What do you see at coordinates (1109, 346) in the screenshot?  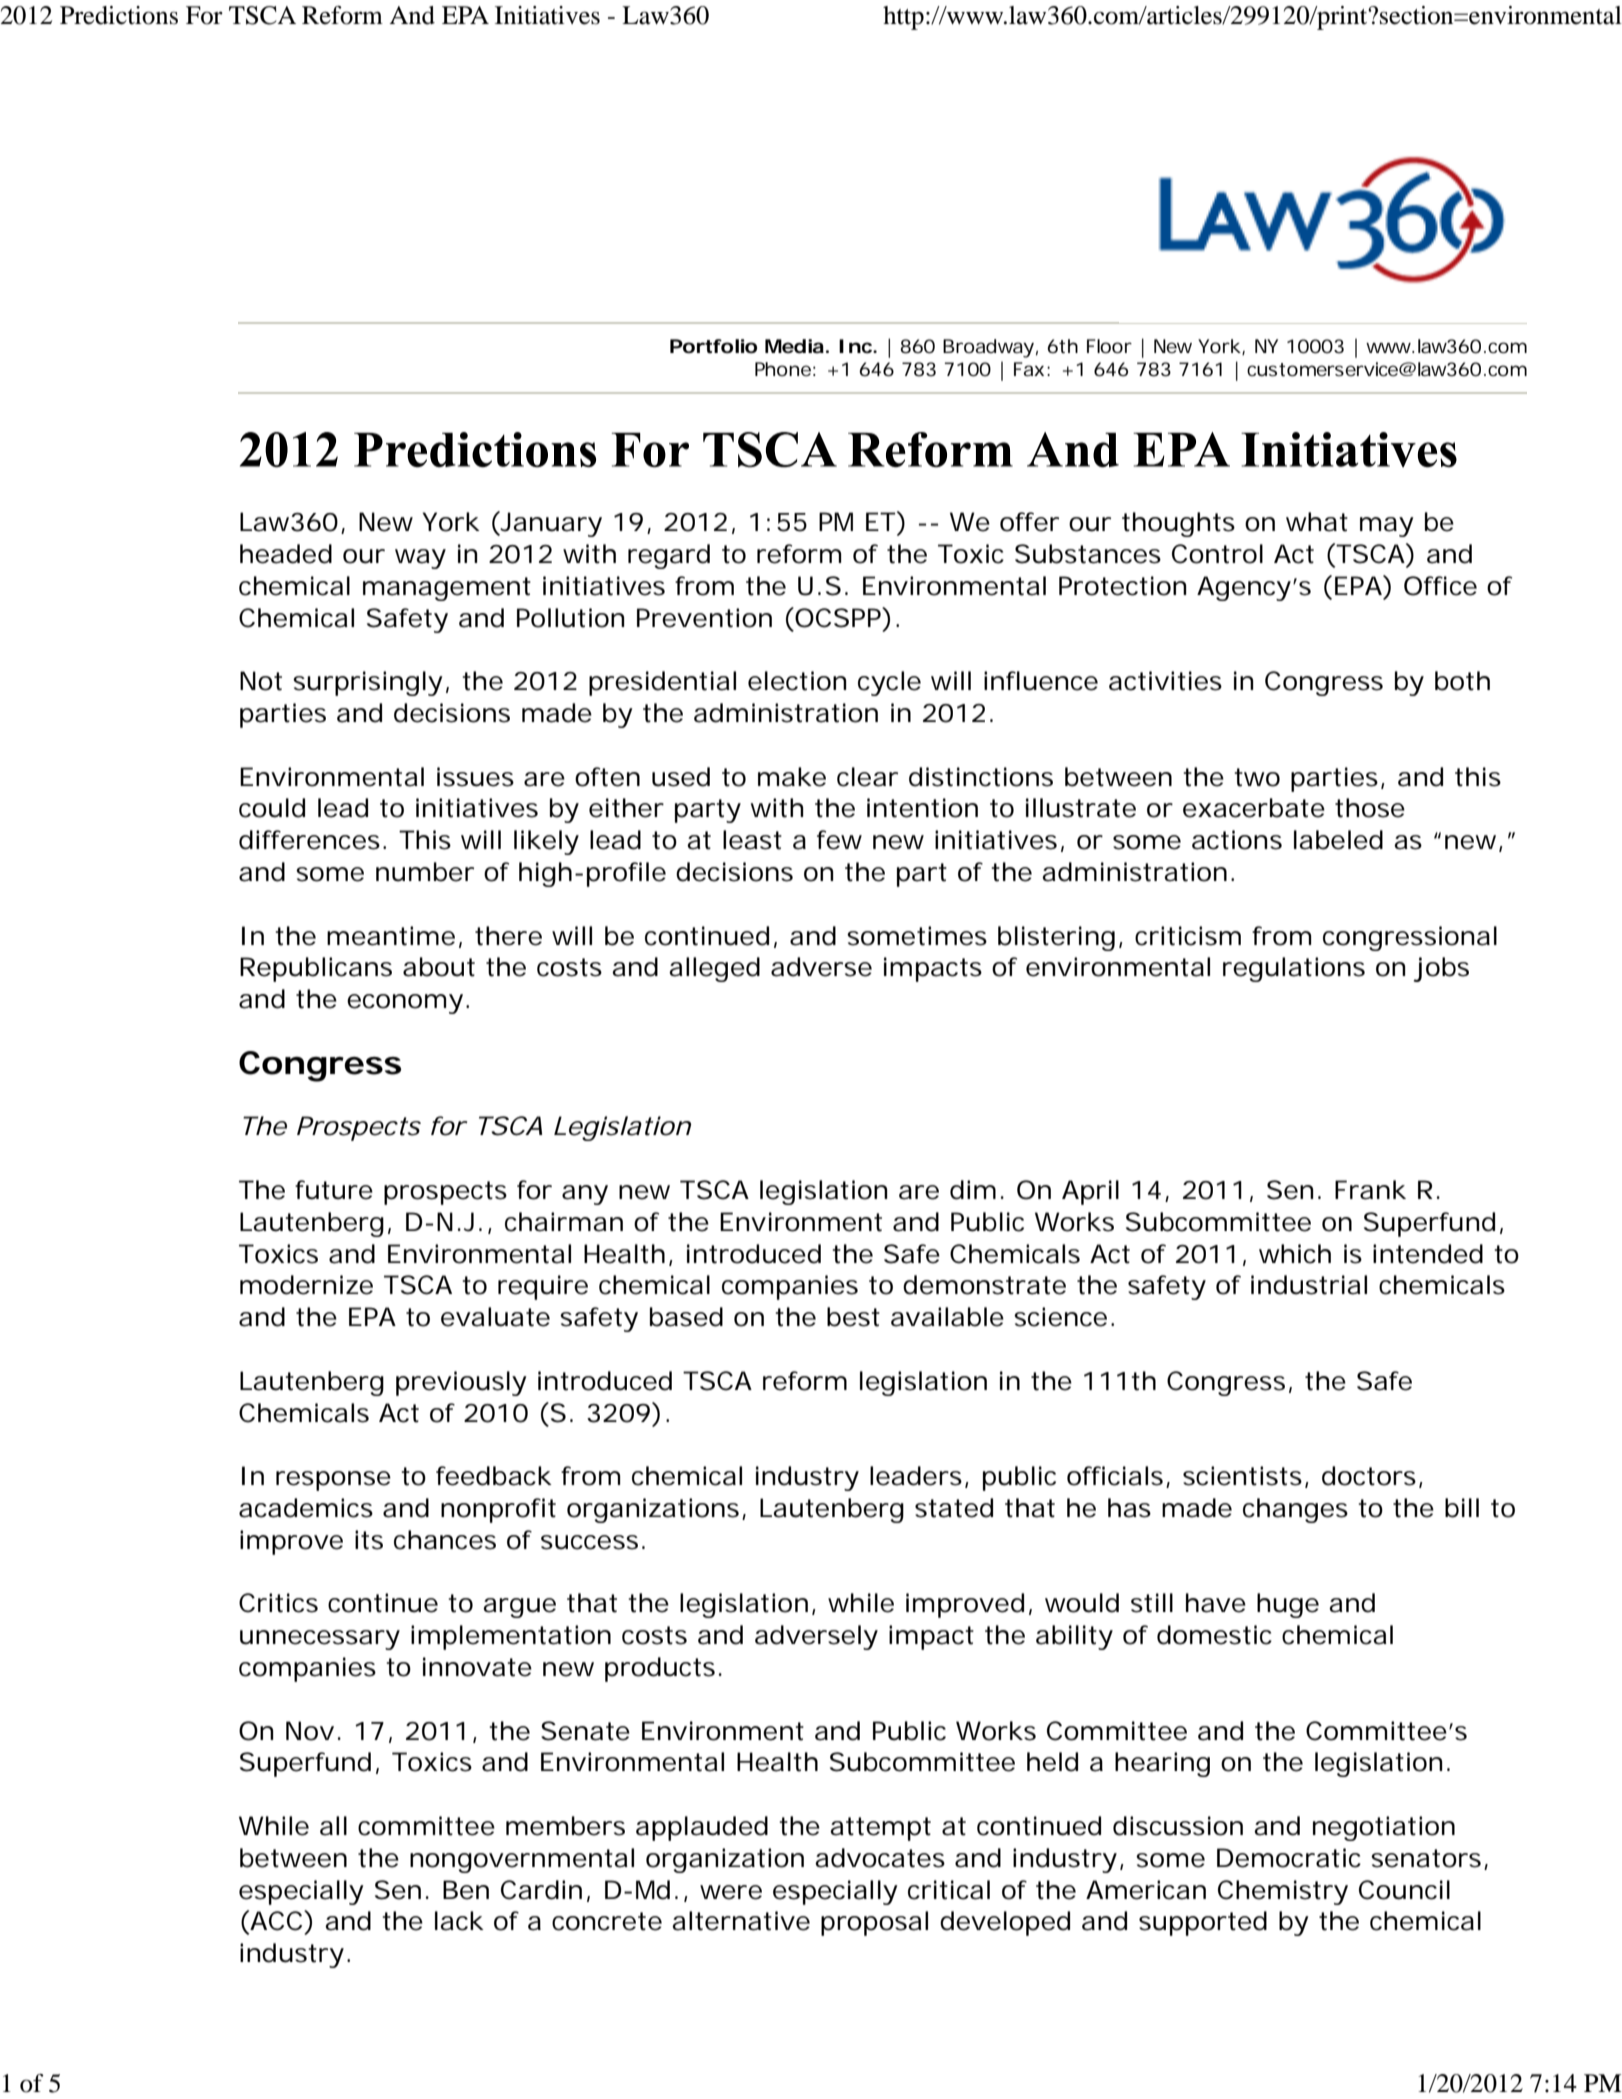 I see `Floor` at bounding box center [1109, 346].
